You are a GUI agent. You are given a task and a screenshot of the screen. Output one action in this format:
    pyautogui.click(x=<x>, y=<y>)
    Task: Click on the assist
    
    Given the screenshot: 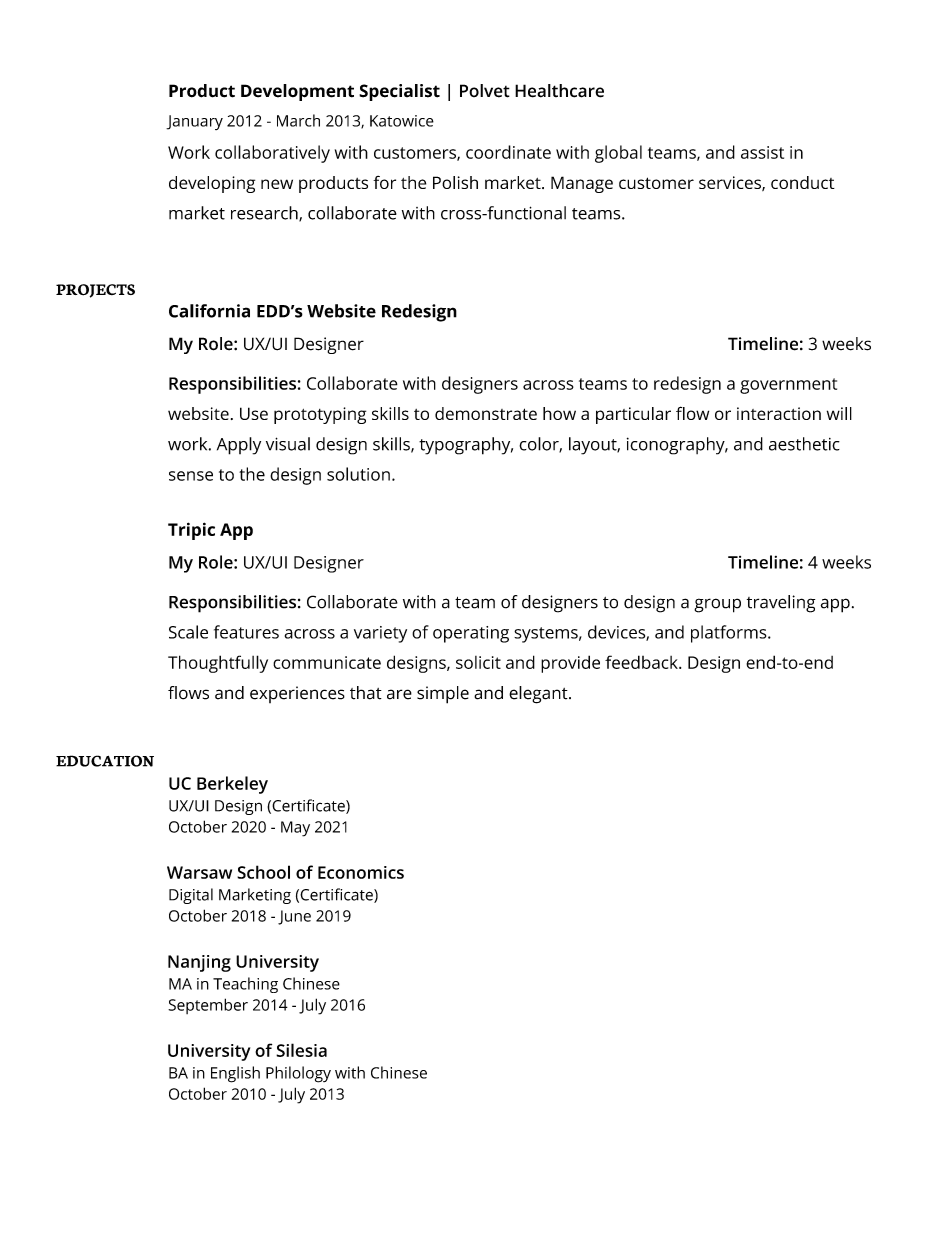 What is the action you would take?
    pyautogui.click(x=762, y=152)
